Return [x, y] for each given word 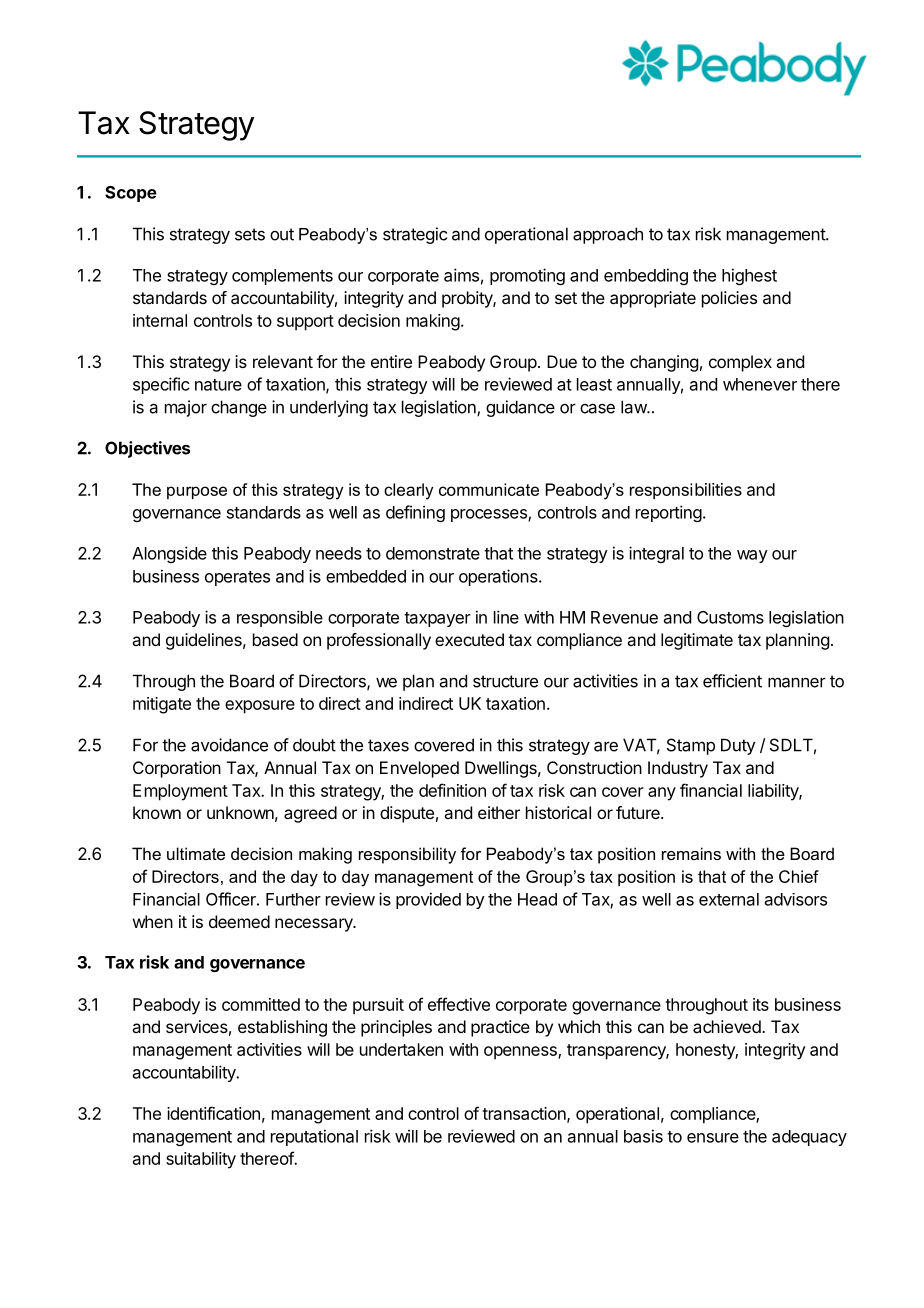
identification [213, 1113]
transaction [525, 1114]
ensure [713, 1138]
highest [749, 276]
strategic [415, 235]
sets [250, 234]
